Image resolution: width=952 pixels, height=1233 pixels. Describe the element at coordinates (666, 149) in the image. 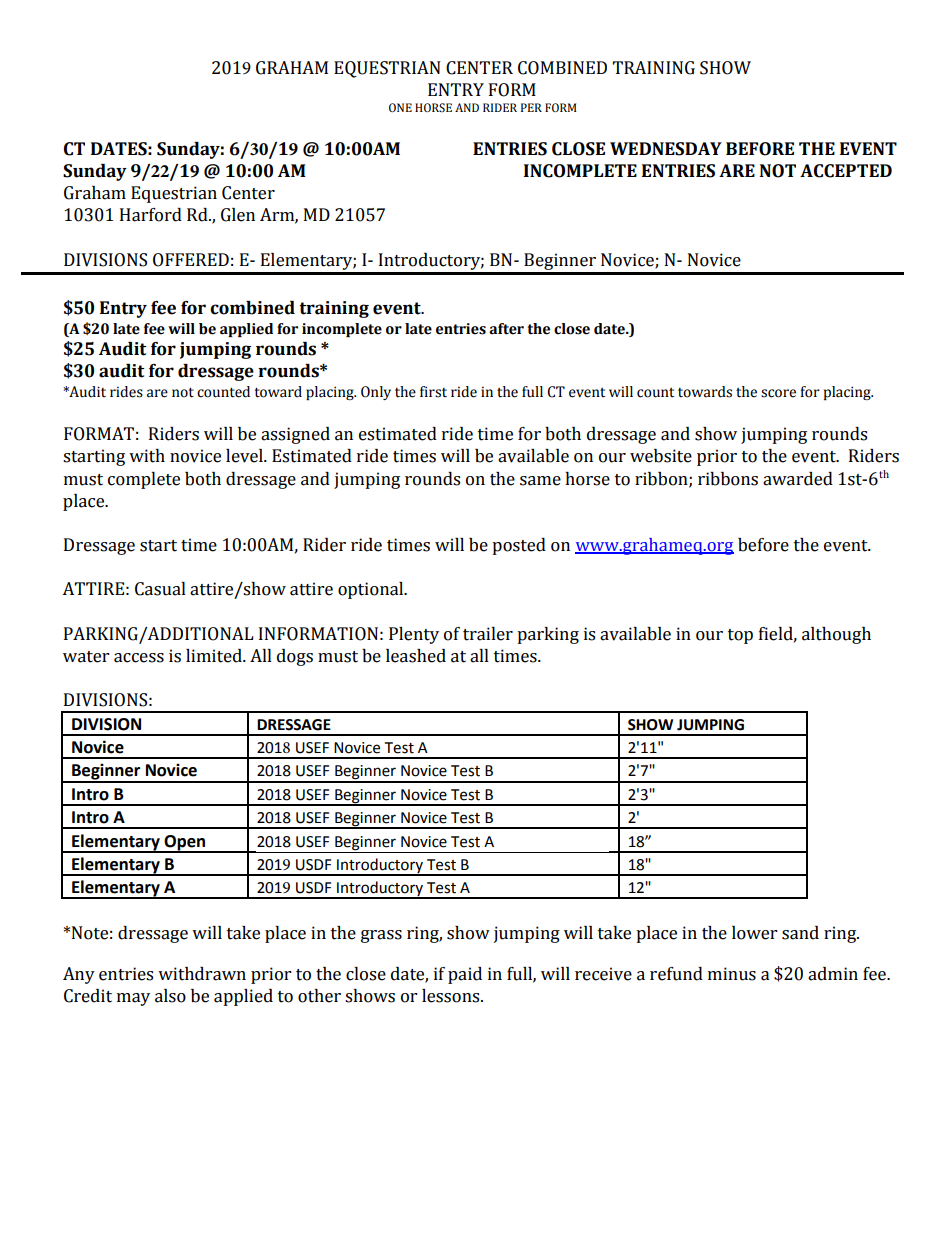

I see `WEDNESDAY` at that location.
